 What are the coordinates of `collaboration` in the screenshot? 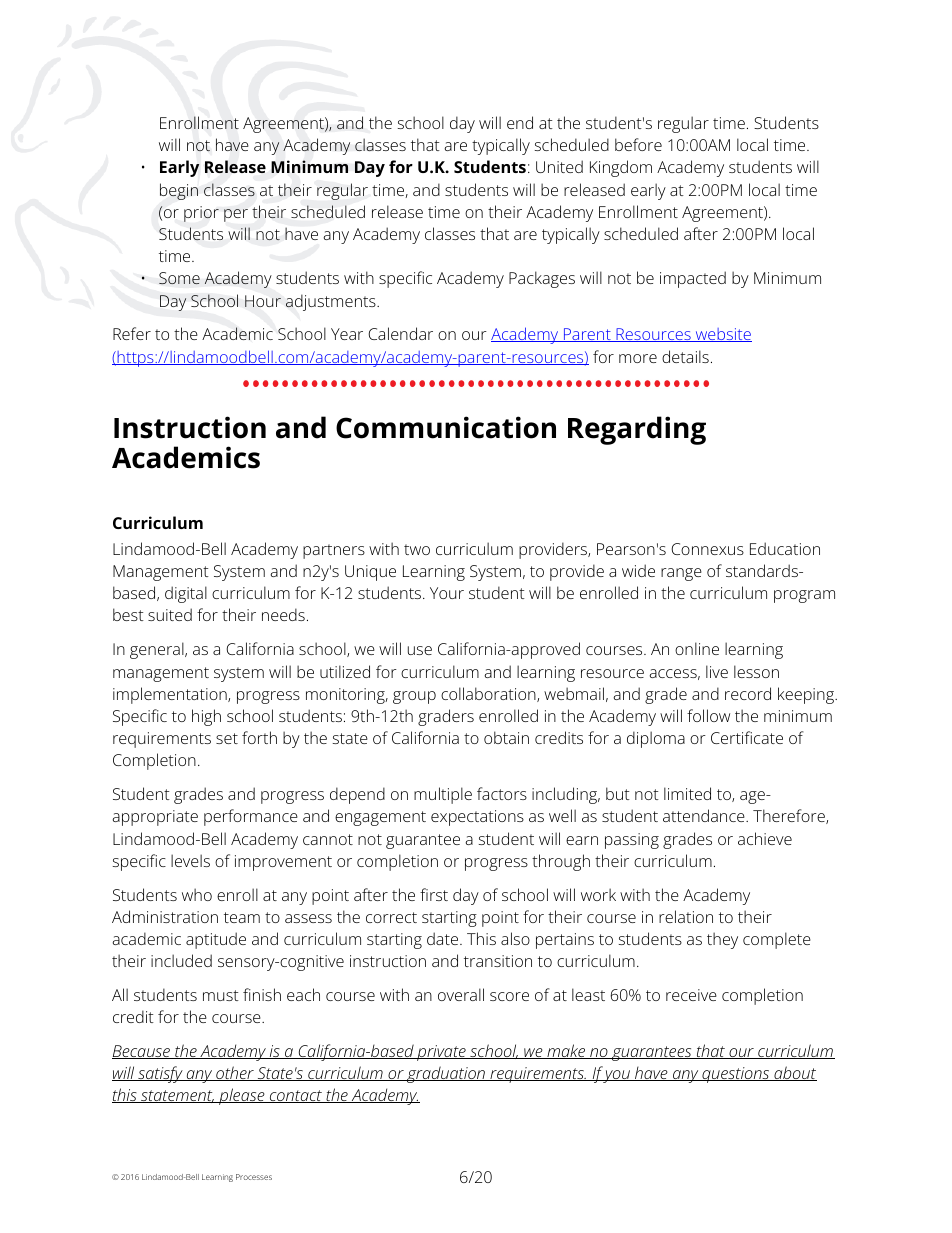 It's located at (489, 694).
